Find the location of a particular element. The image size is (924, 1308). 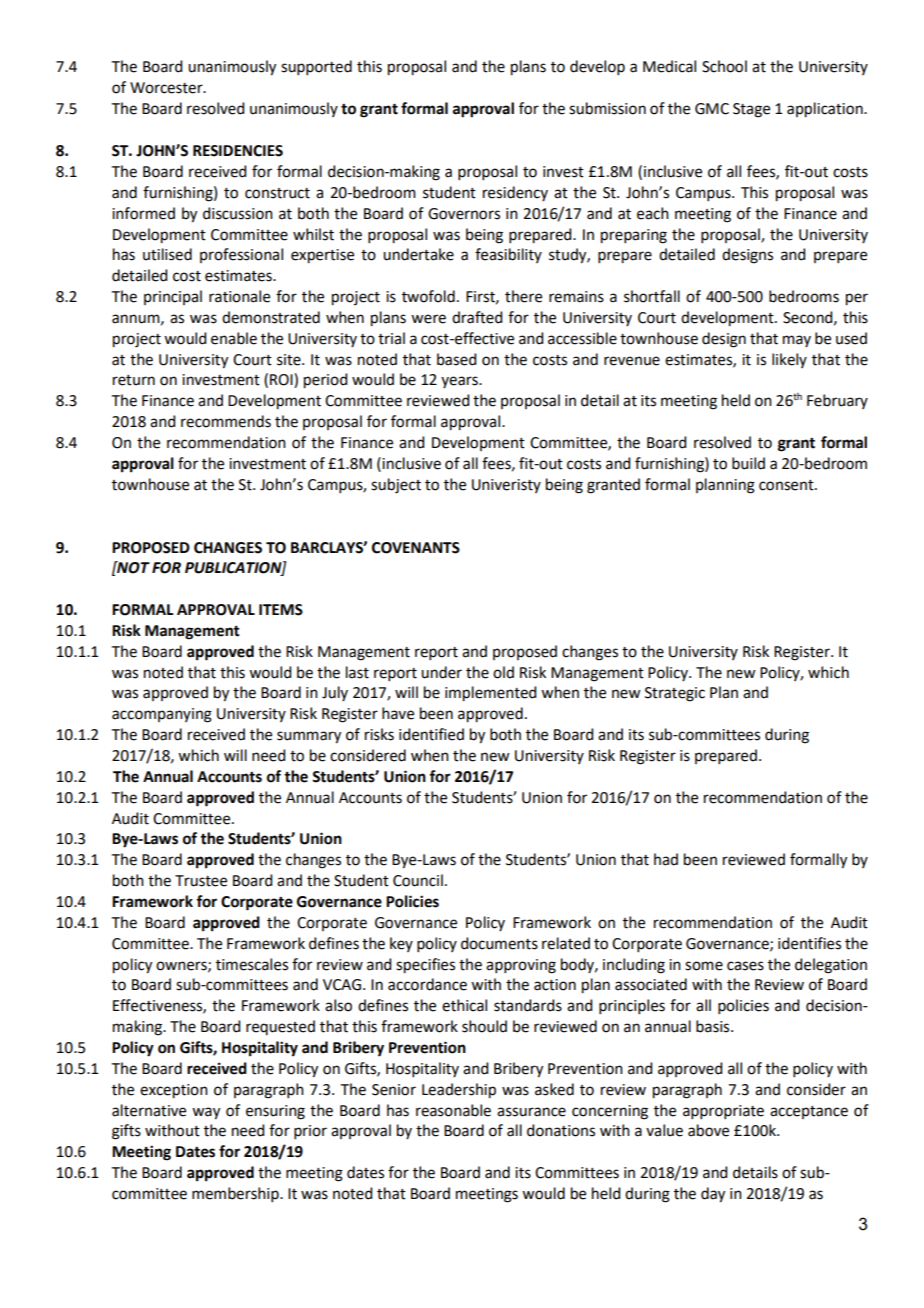

assurance is located at coordinates (531, 1112).
